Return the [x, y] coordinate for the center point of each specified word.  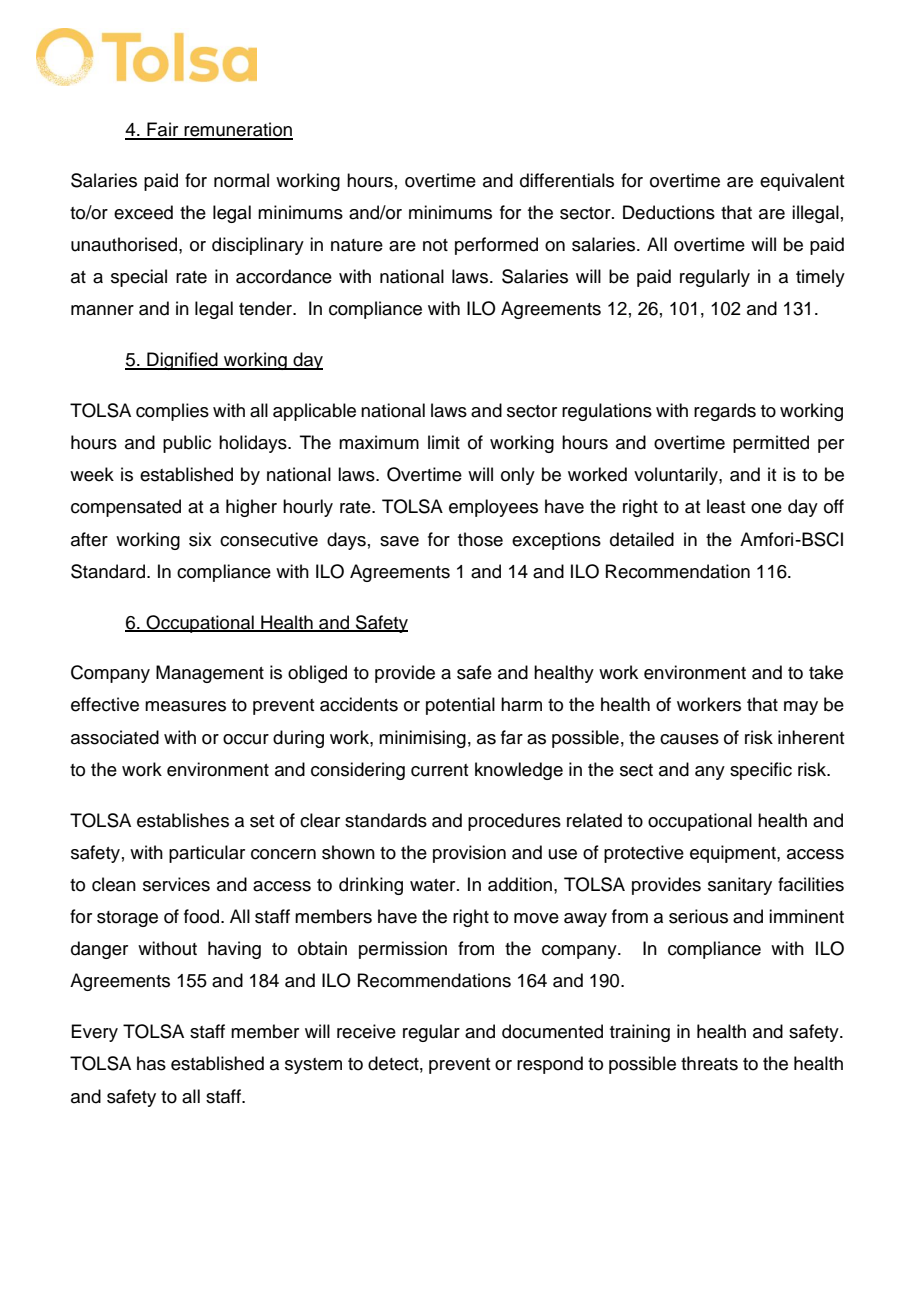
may [801, 708]
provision [469, 854]
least [726, 506]
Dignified [182, 361]
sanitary [740, 886]
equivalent [802, 182]
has [151, 1063]
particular [207, 854]
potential [460, 706]
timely [820, 278]
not [435, 245]
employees [493, 508]
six [200, 539]
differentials [567, 180]
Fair [163, 130]
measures [185, 706]
